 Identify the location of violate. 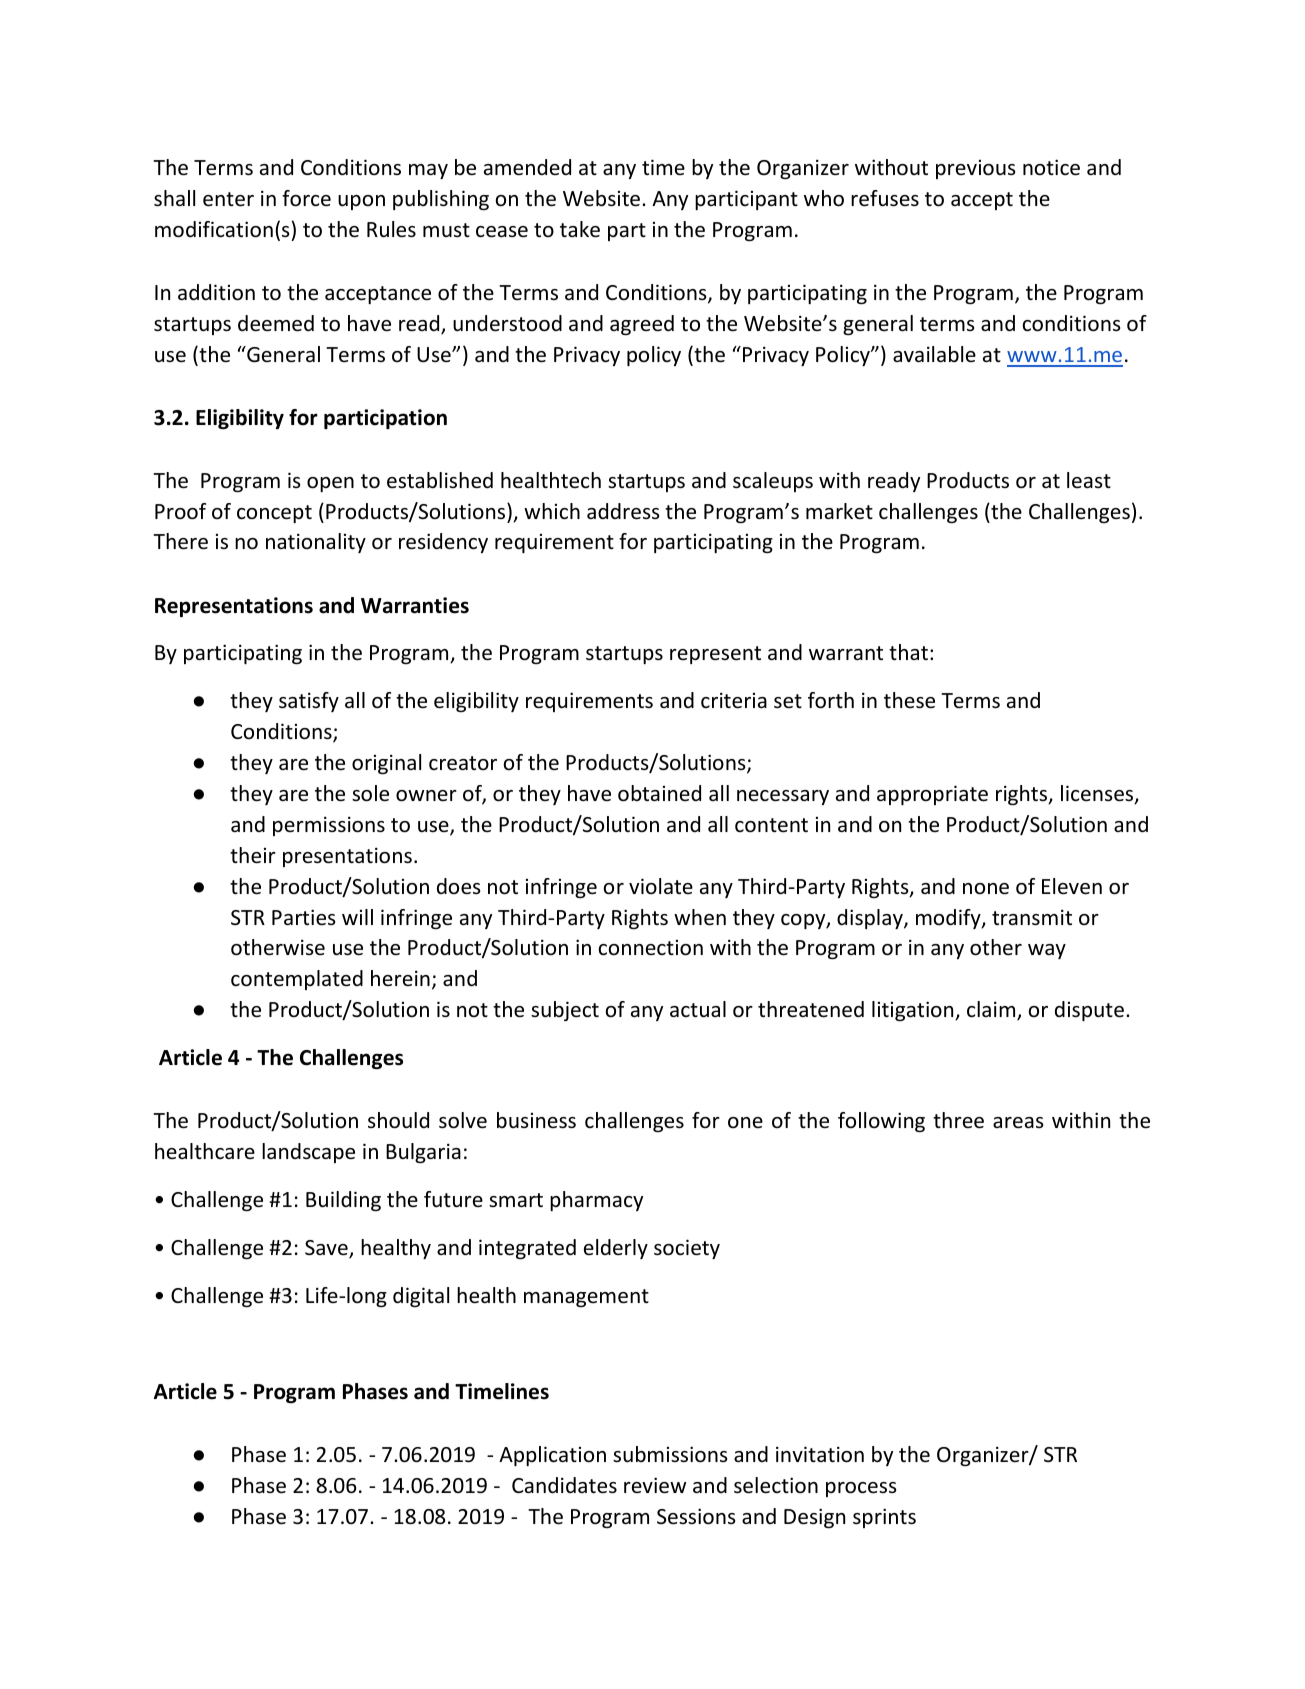
(661, 886).
